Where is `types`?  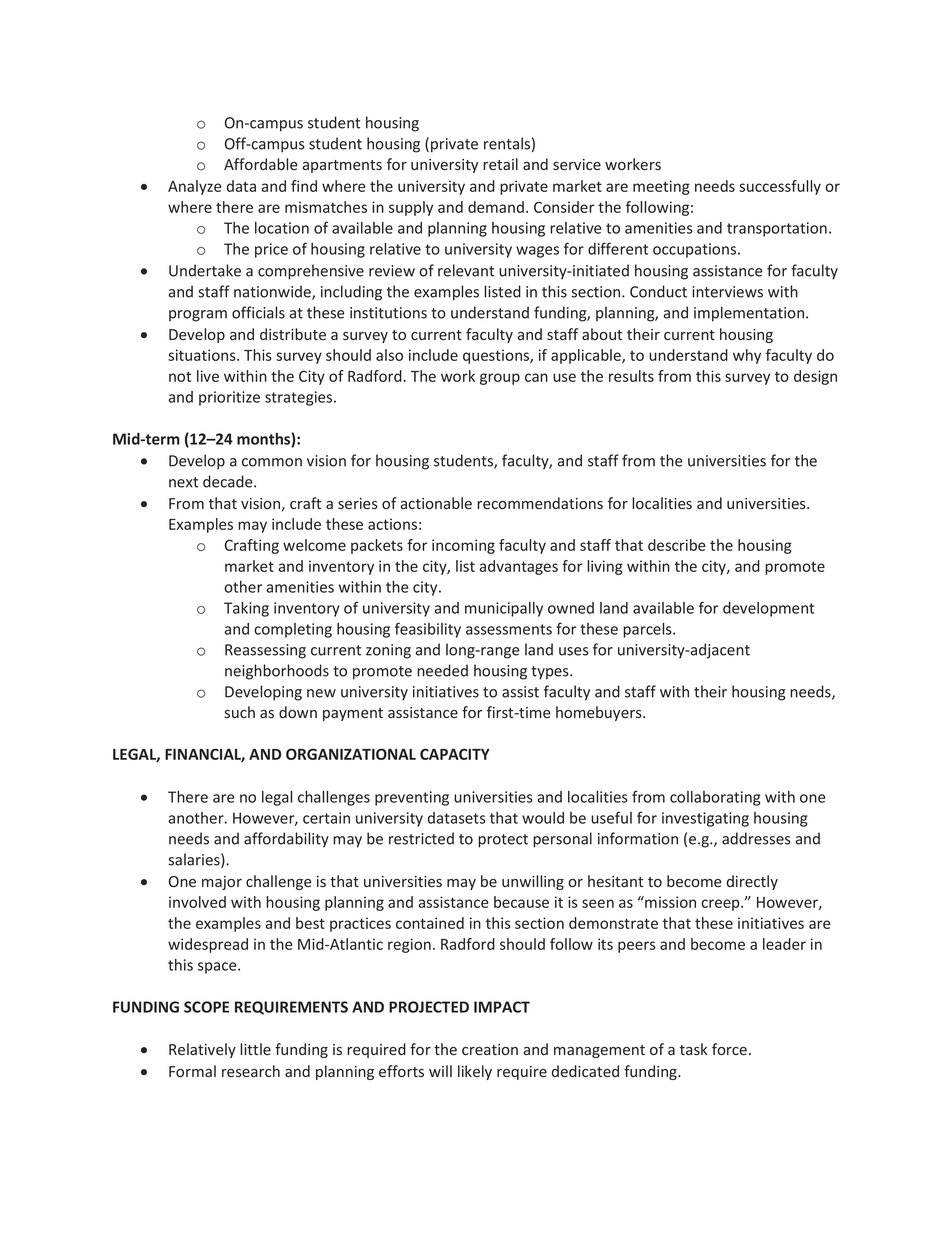 types is located at coordinates (551, 673).
